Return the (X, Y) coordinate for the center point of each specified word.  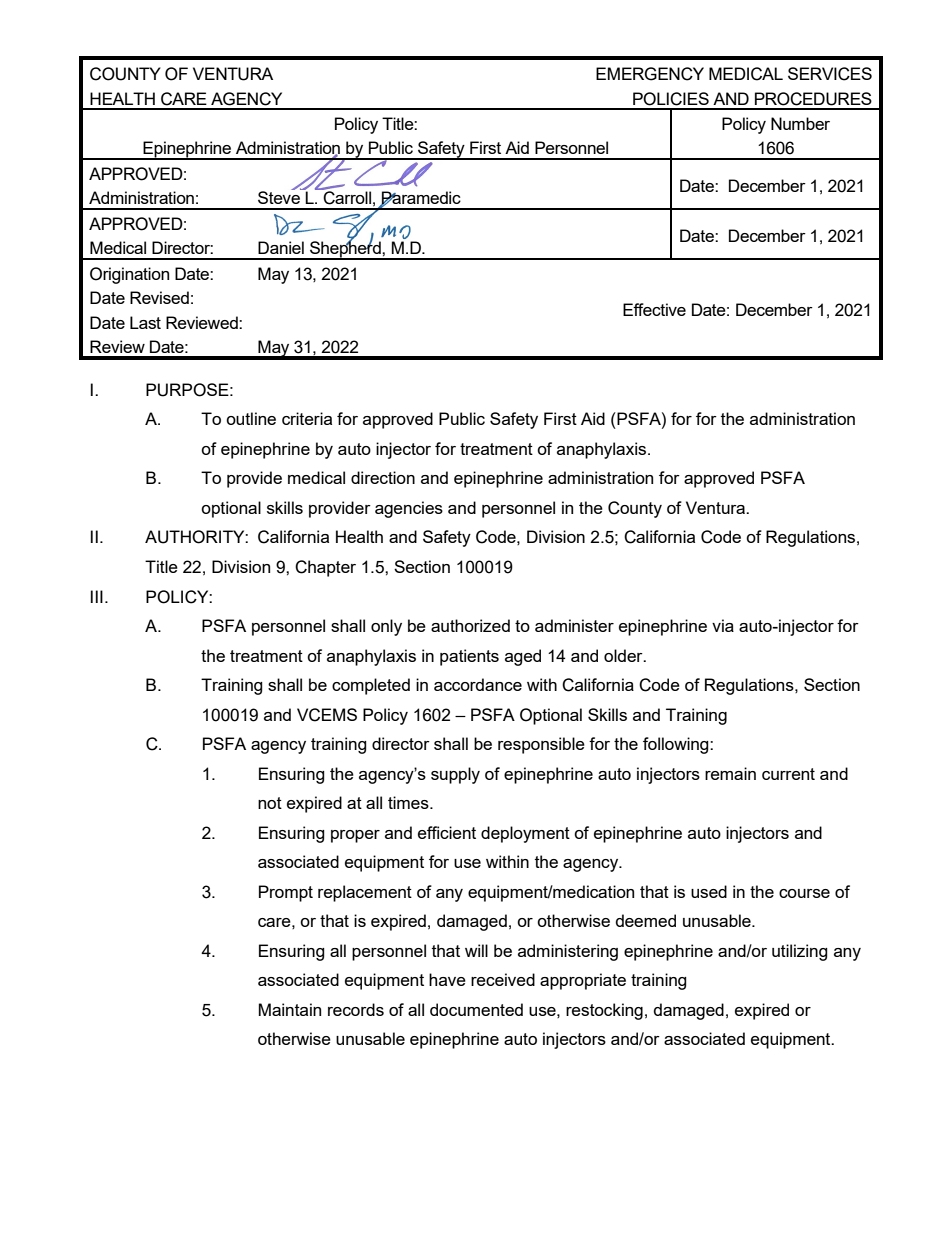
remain (730, 773)
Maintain (290, 1009)
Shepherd (345, 249)
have (447, 979)
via (723, 625)
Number (800, 123)
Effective (654, 309)
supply (455, 775)
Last (145, 322)
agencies (409, 509)
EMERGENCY (650, 74)
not (270, 803)
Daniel (281, 247)
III (97, 596)
